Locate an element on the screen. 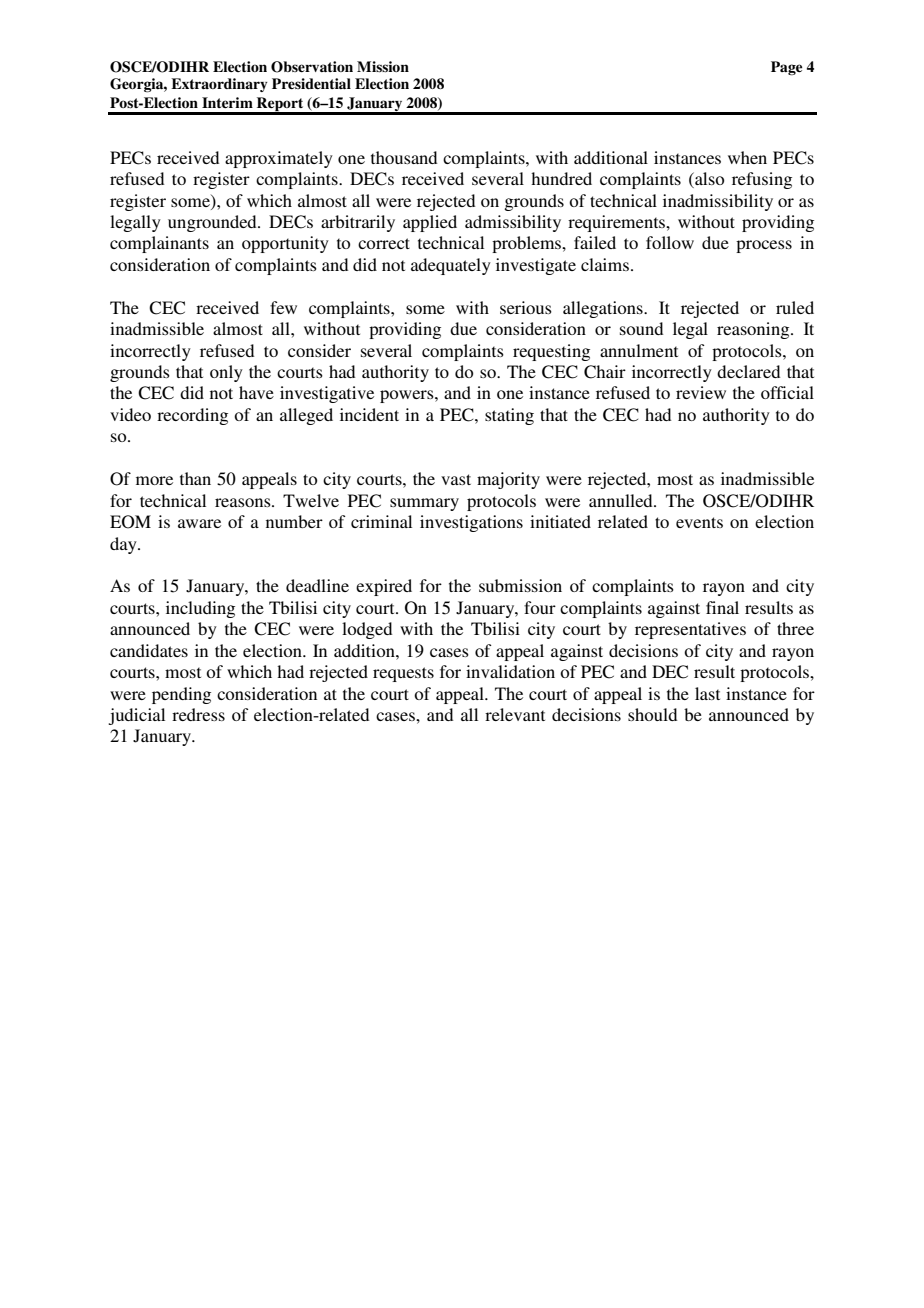  pending is located at coordinates (181, 695).
